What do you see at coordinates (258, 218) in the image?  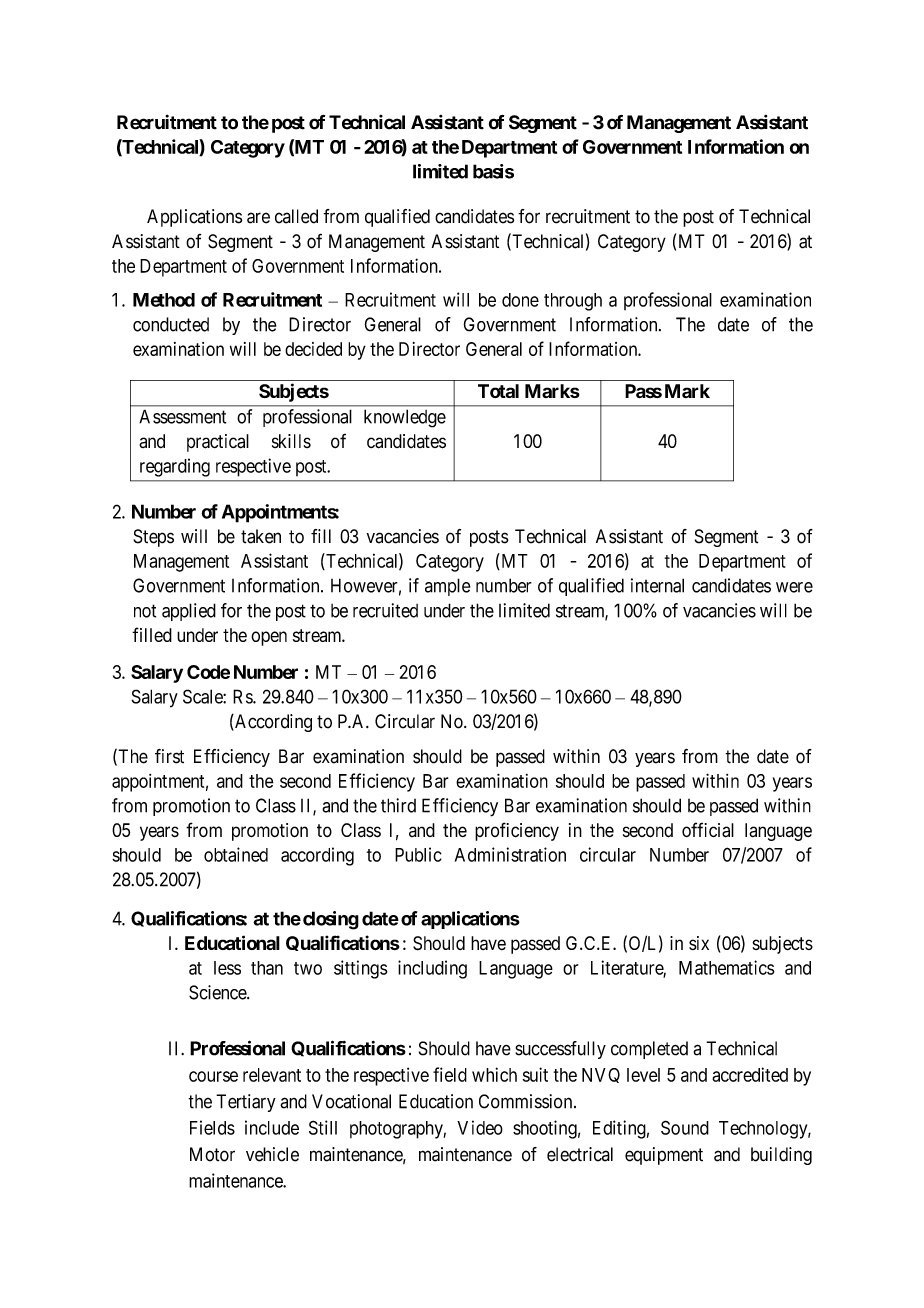 I see `are` at bounding box center [258, 218].
